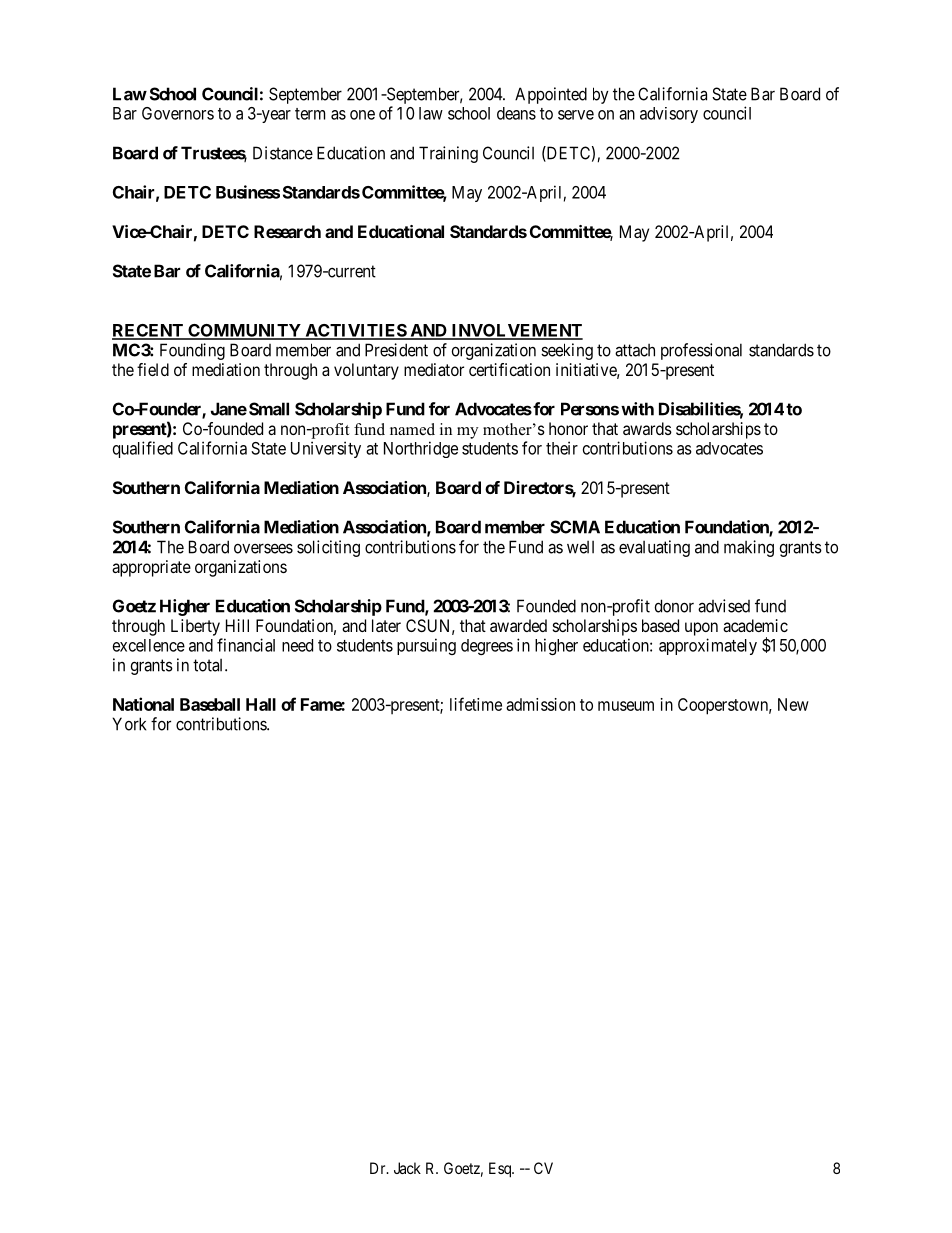 Image resolution: width=952 pixels, height=1233 pixels. What do you see at coordinates (476, 704) in the screenshot?
I see `lifetime` at bounding box center [476, 704].
